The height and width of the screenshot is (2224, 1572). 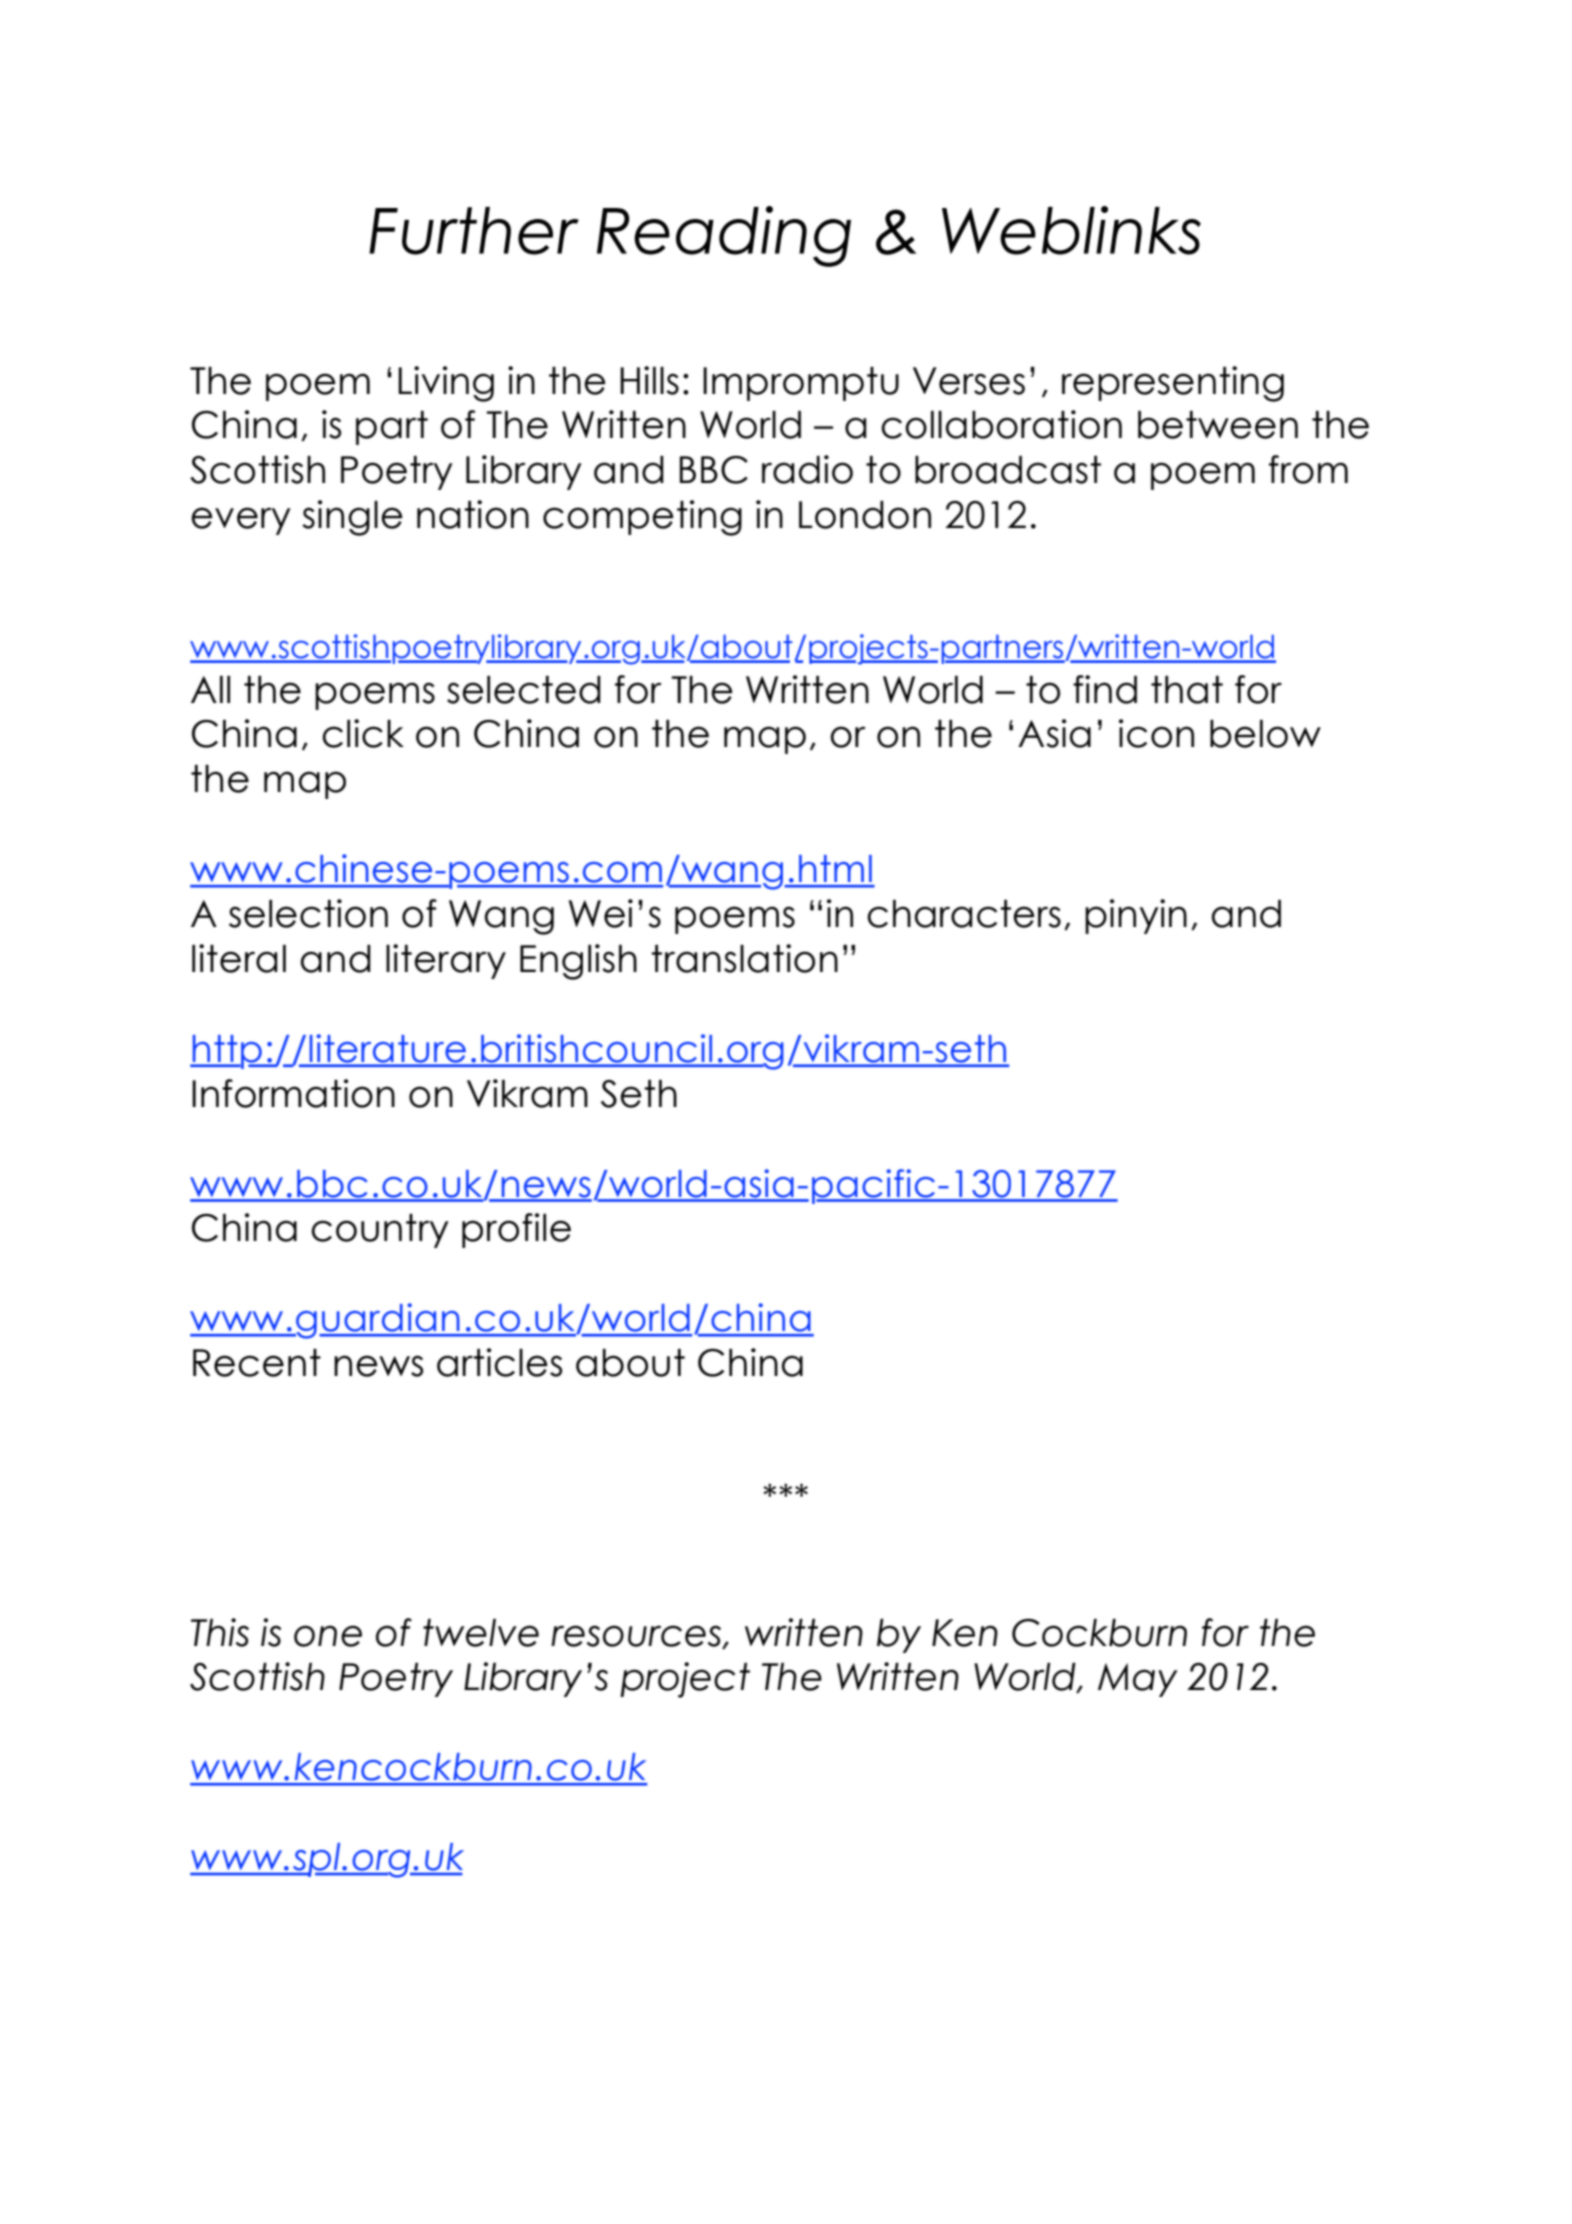 What do you see at coordinates (380, 1231) in the screenshot?
I see `country` at bounding box center [380, 1231].
